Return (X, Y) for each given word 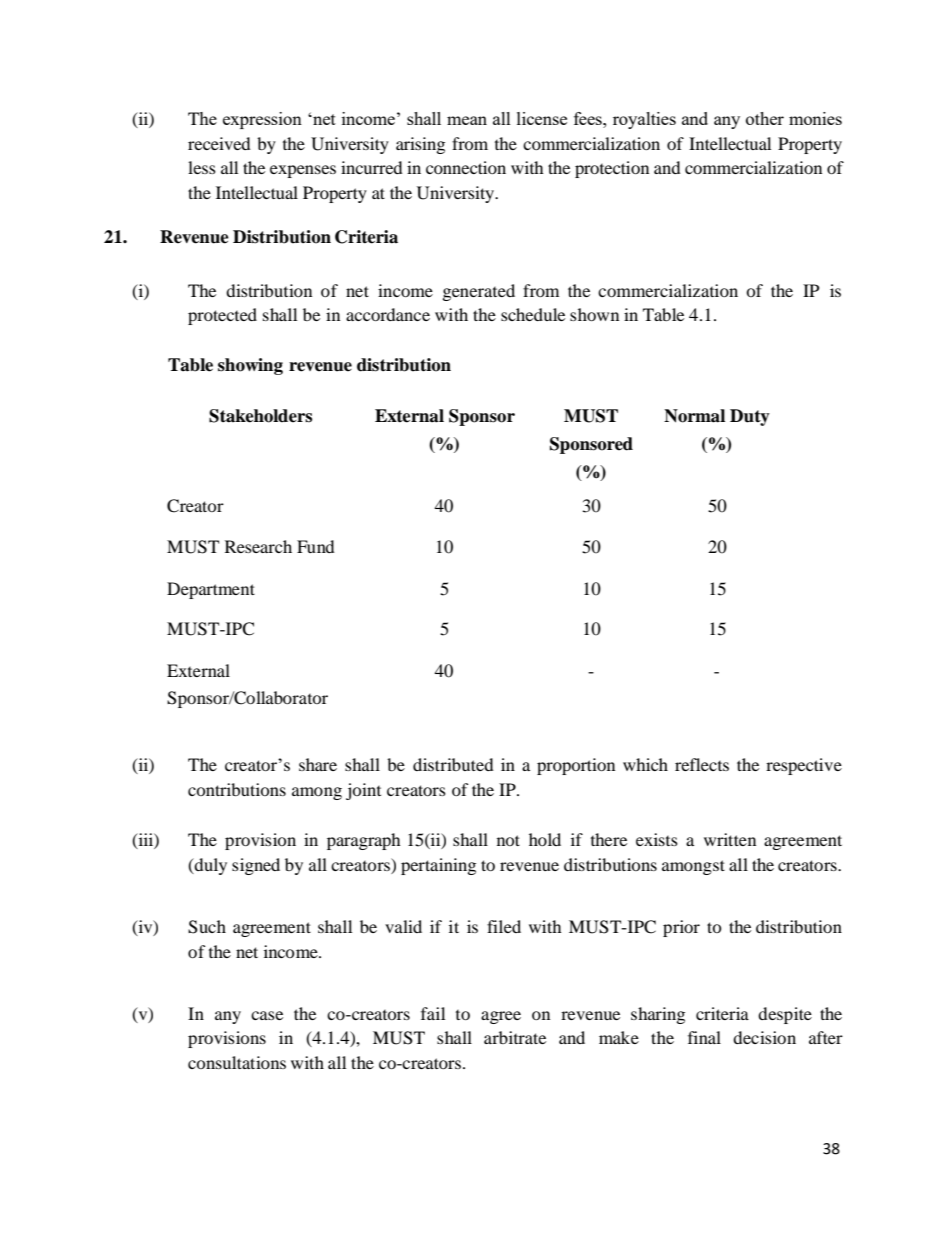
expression (262, 120)
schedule (533, 314)
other (765, 118)
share (318, 764)
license (542, 118)
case (267, 1015)
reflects (702, 764)
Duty (750, 417)
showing (250, 366)
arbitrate (515, 1037)
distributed (453, 764)
